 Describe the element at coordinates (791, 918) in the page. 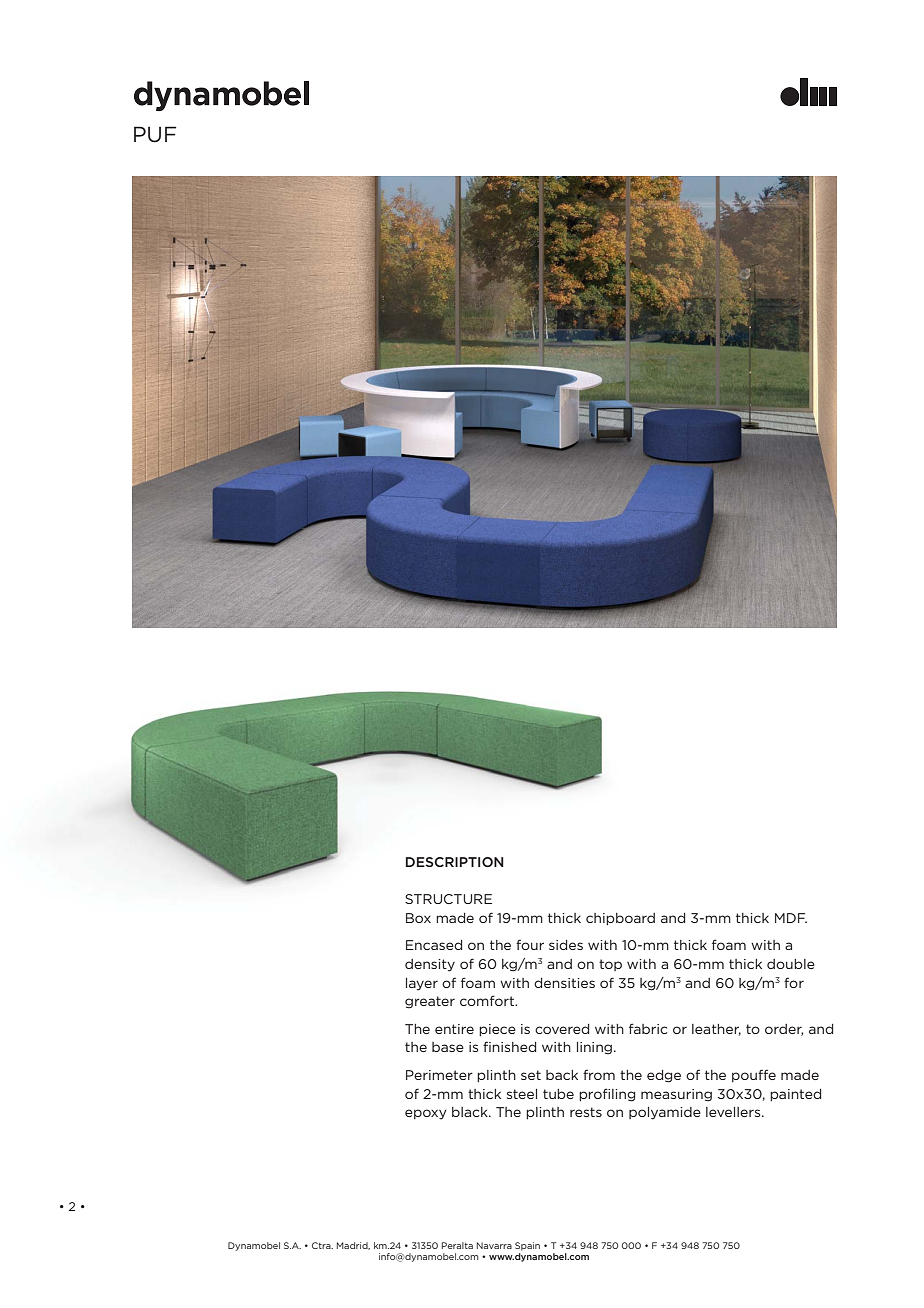

I see `MDF` at that location.
